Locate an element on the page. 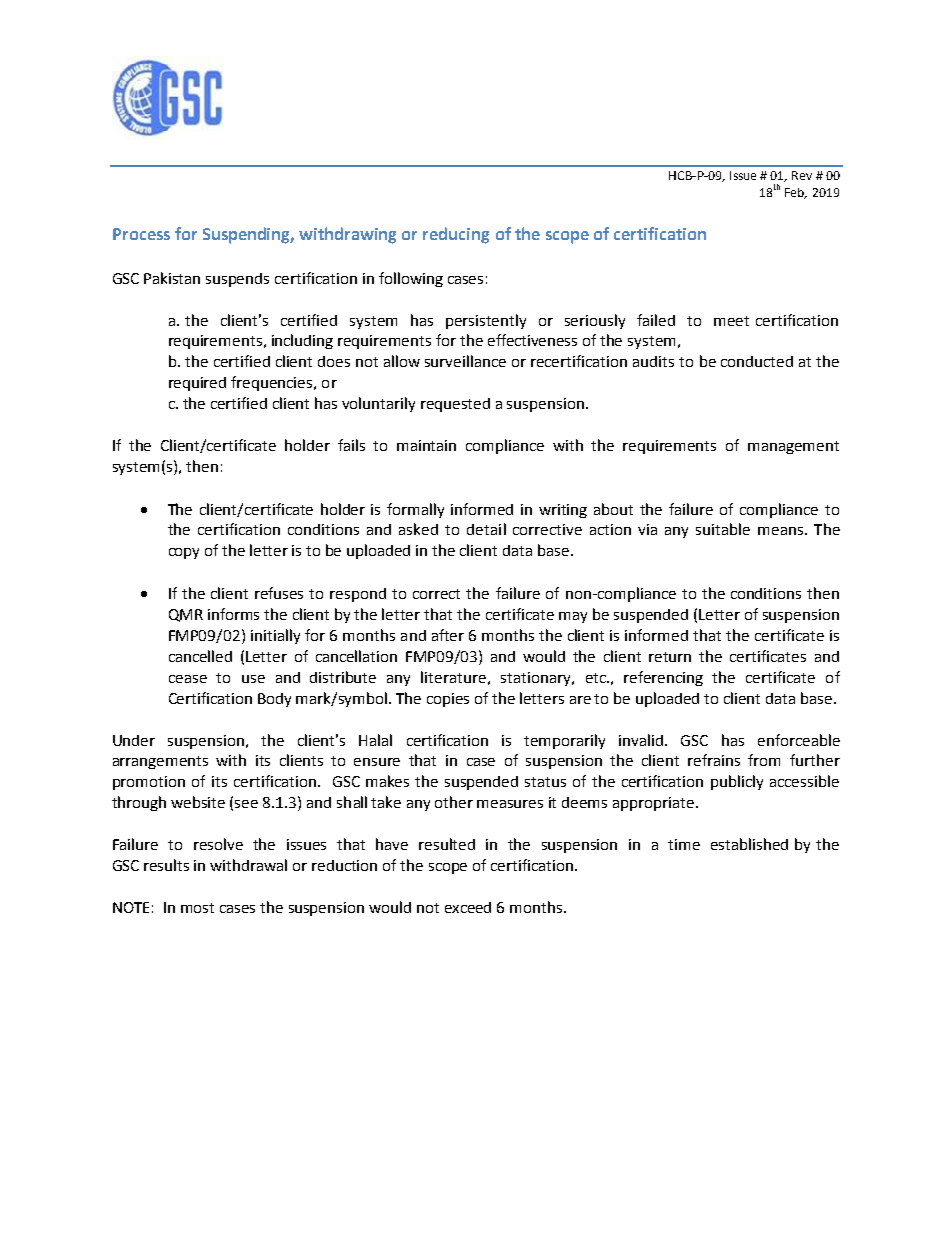 The height and width of the image is (1233, 952). Feb is located at coordinates (796, 193).
